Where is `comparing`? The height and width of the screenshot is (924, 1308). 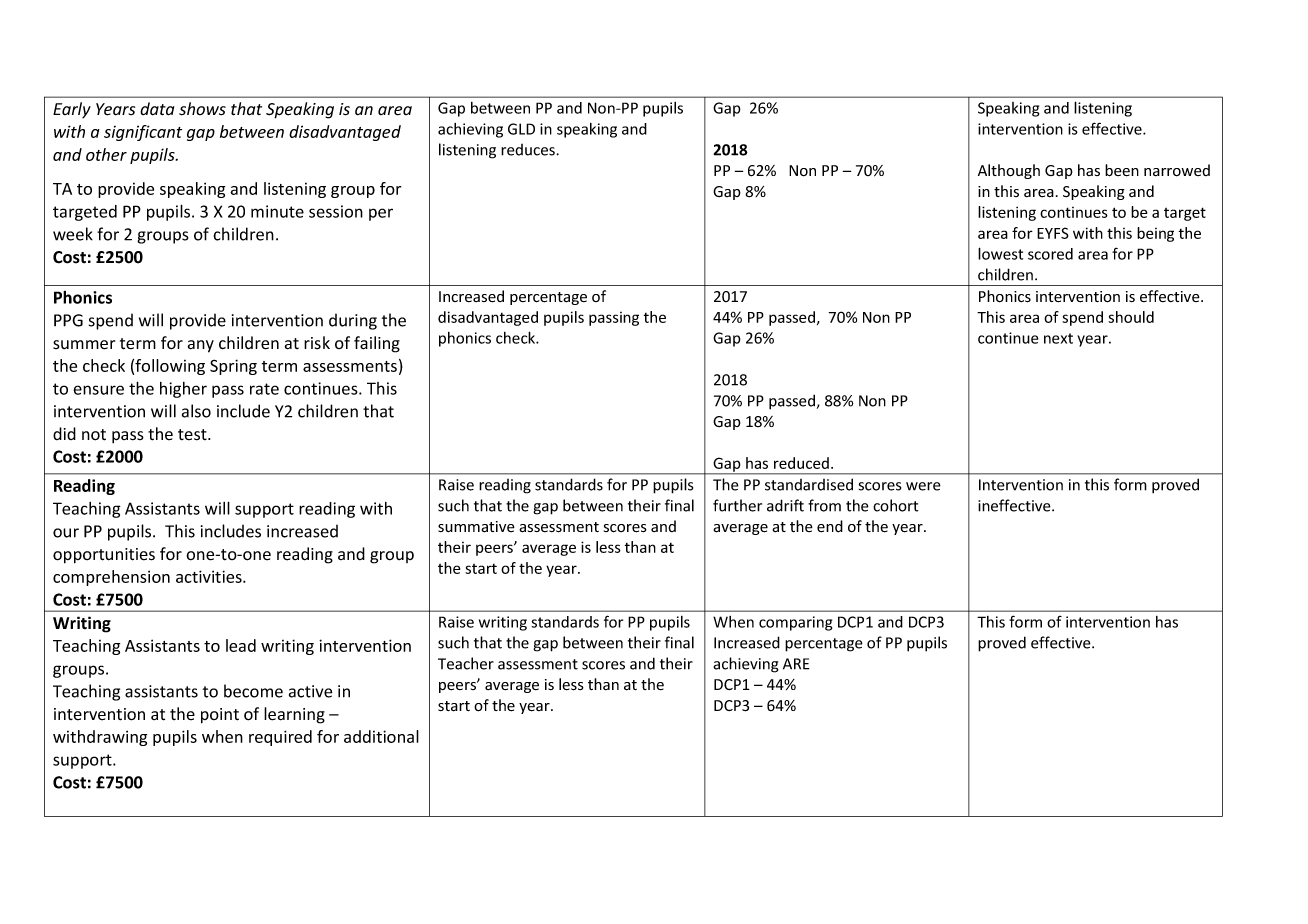 comparing is located at coordinates (795, 623).
